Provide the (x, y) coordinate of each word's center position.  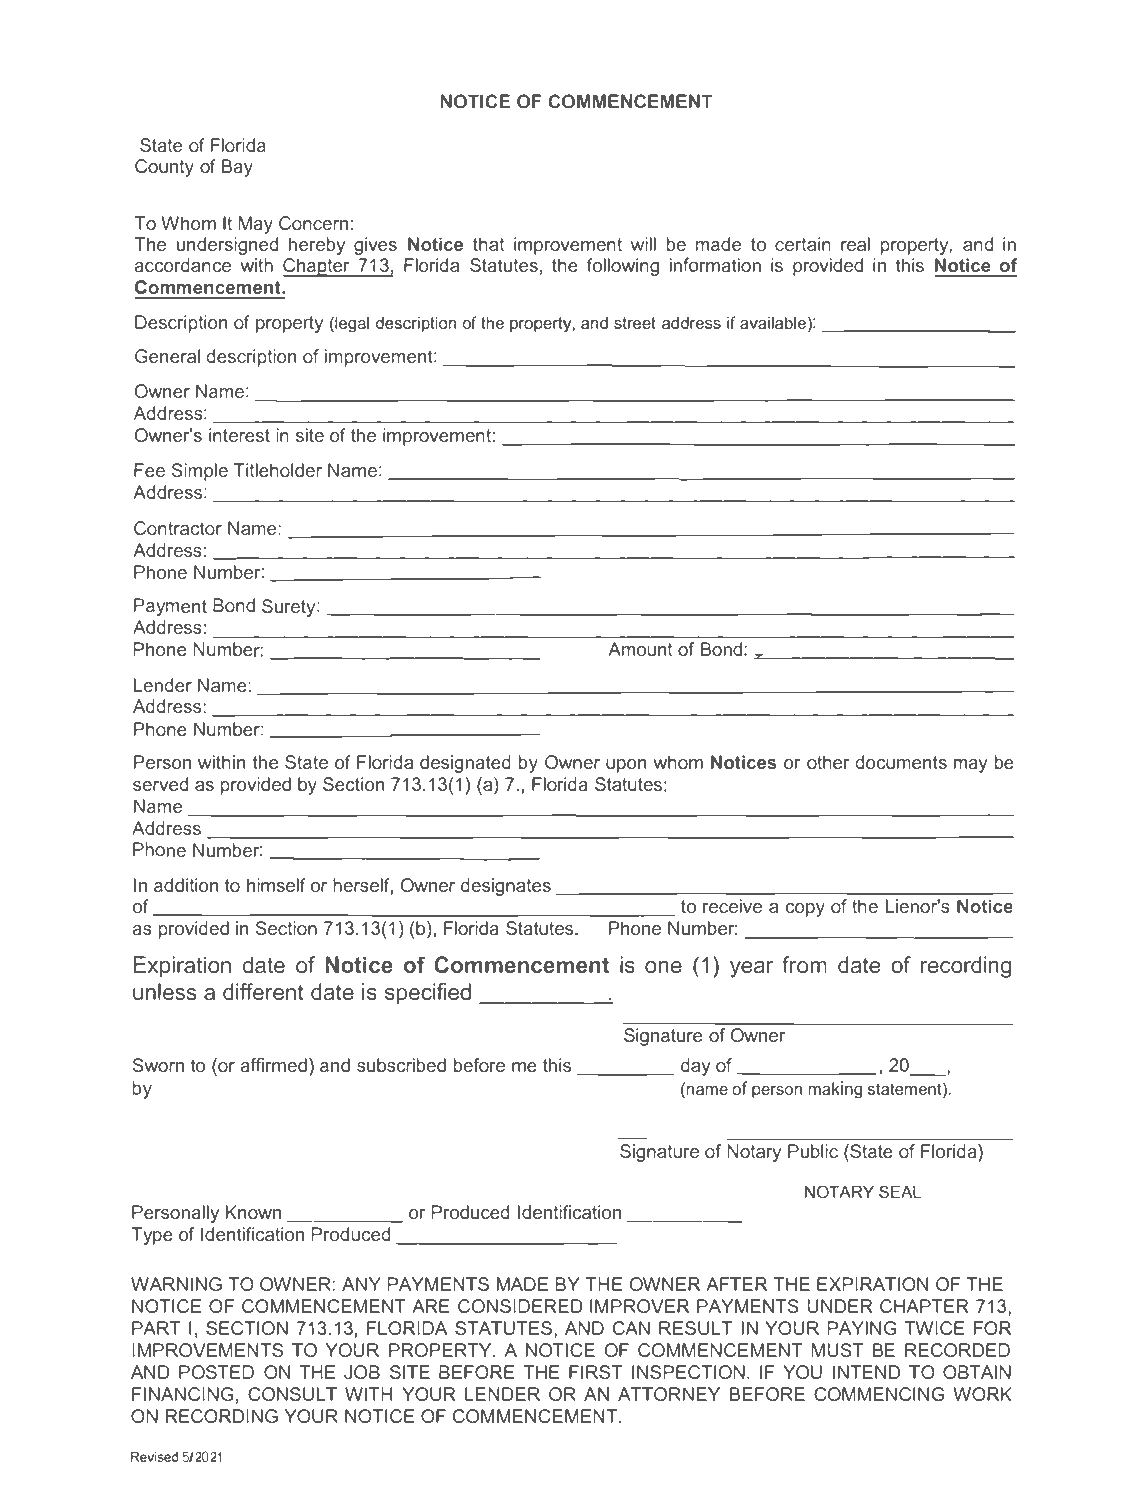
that (488, 244)
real (855, 244)
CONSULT (292, 1394)
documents (901, 762)
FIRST (595, 1372)
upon (626, 766)
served (160, 784)
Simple (200, 472)
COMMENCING (879, 1394)
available (773, 323)
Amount (640, 649)
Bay (237, 168)
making (835, 1090)
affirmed (273, 1065)
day (695, 1067)
